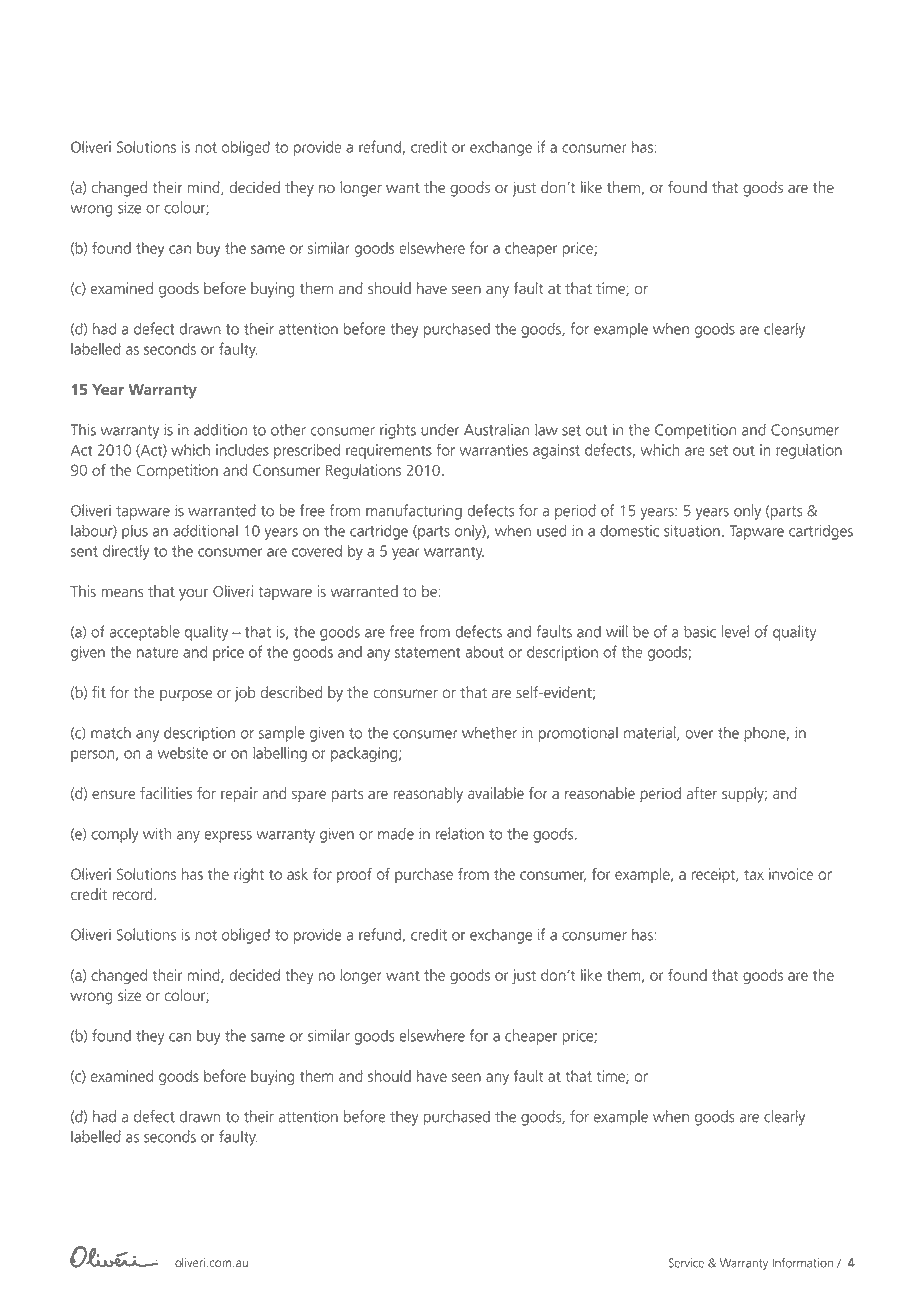 Image resolution: width=924 pixels, height=1308 pixels. What do you see at coordinates (754, 874) in the image?
I see `tax` at bounding box center [754, 874].
